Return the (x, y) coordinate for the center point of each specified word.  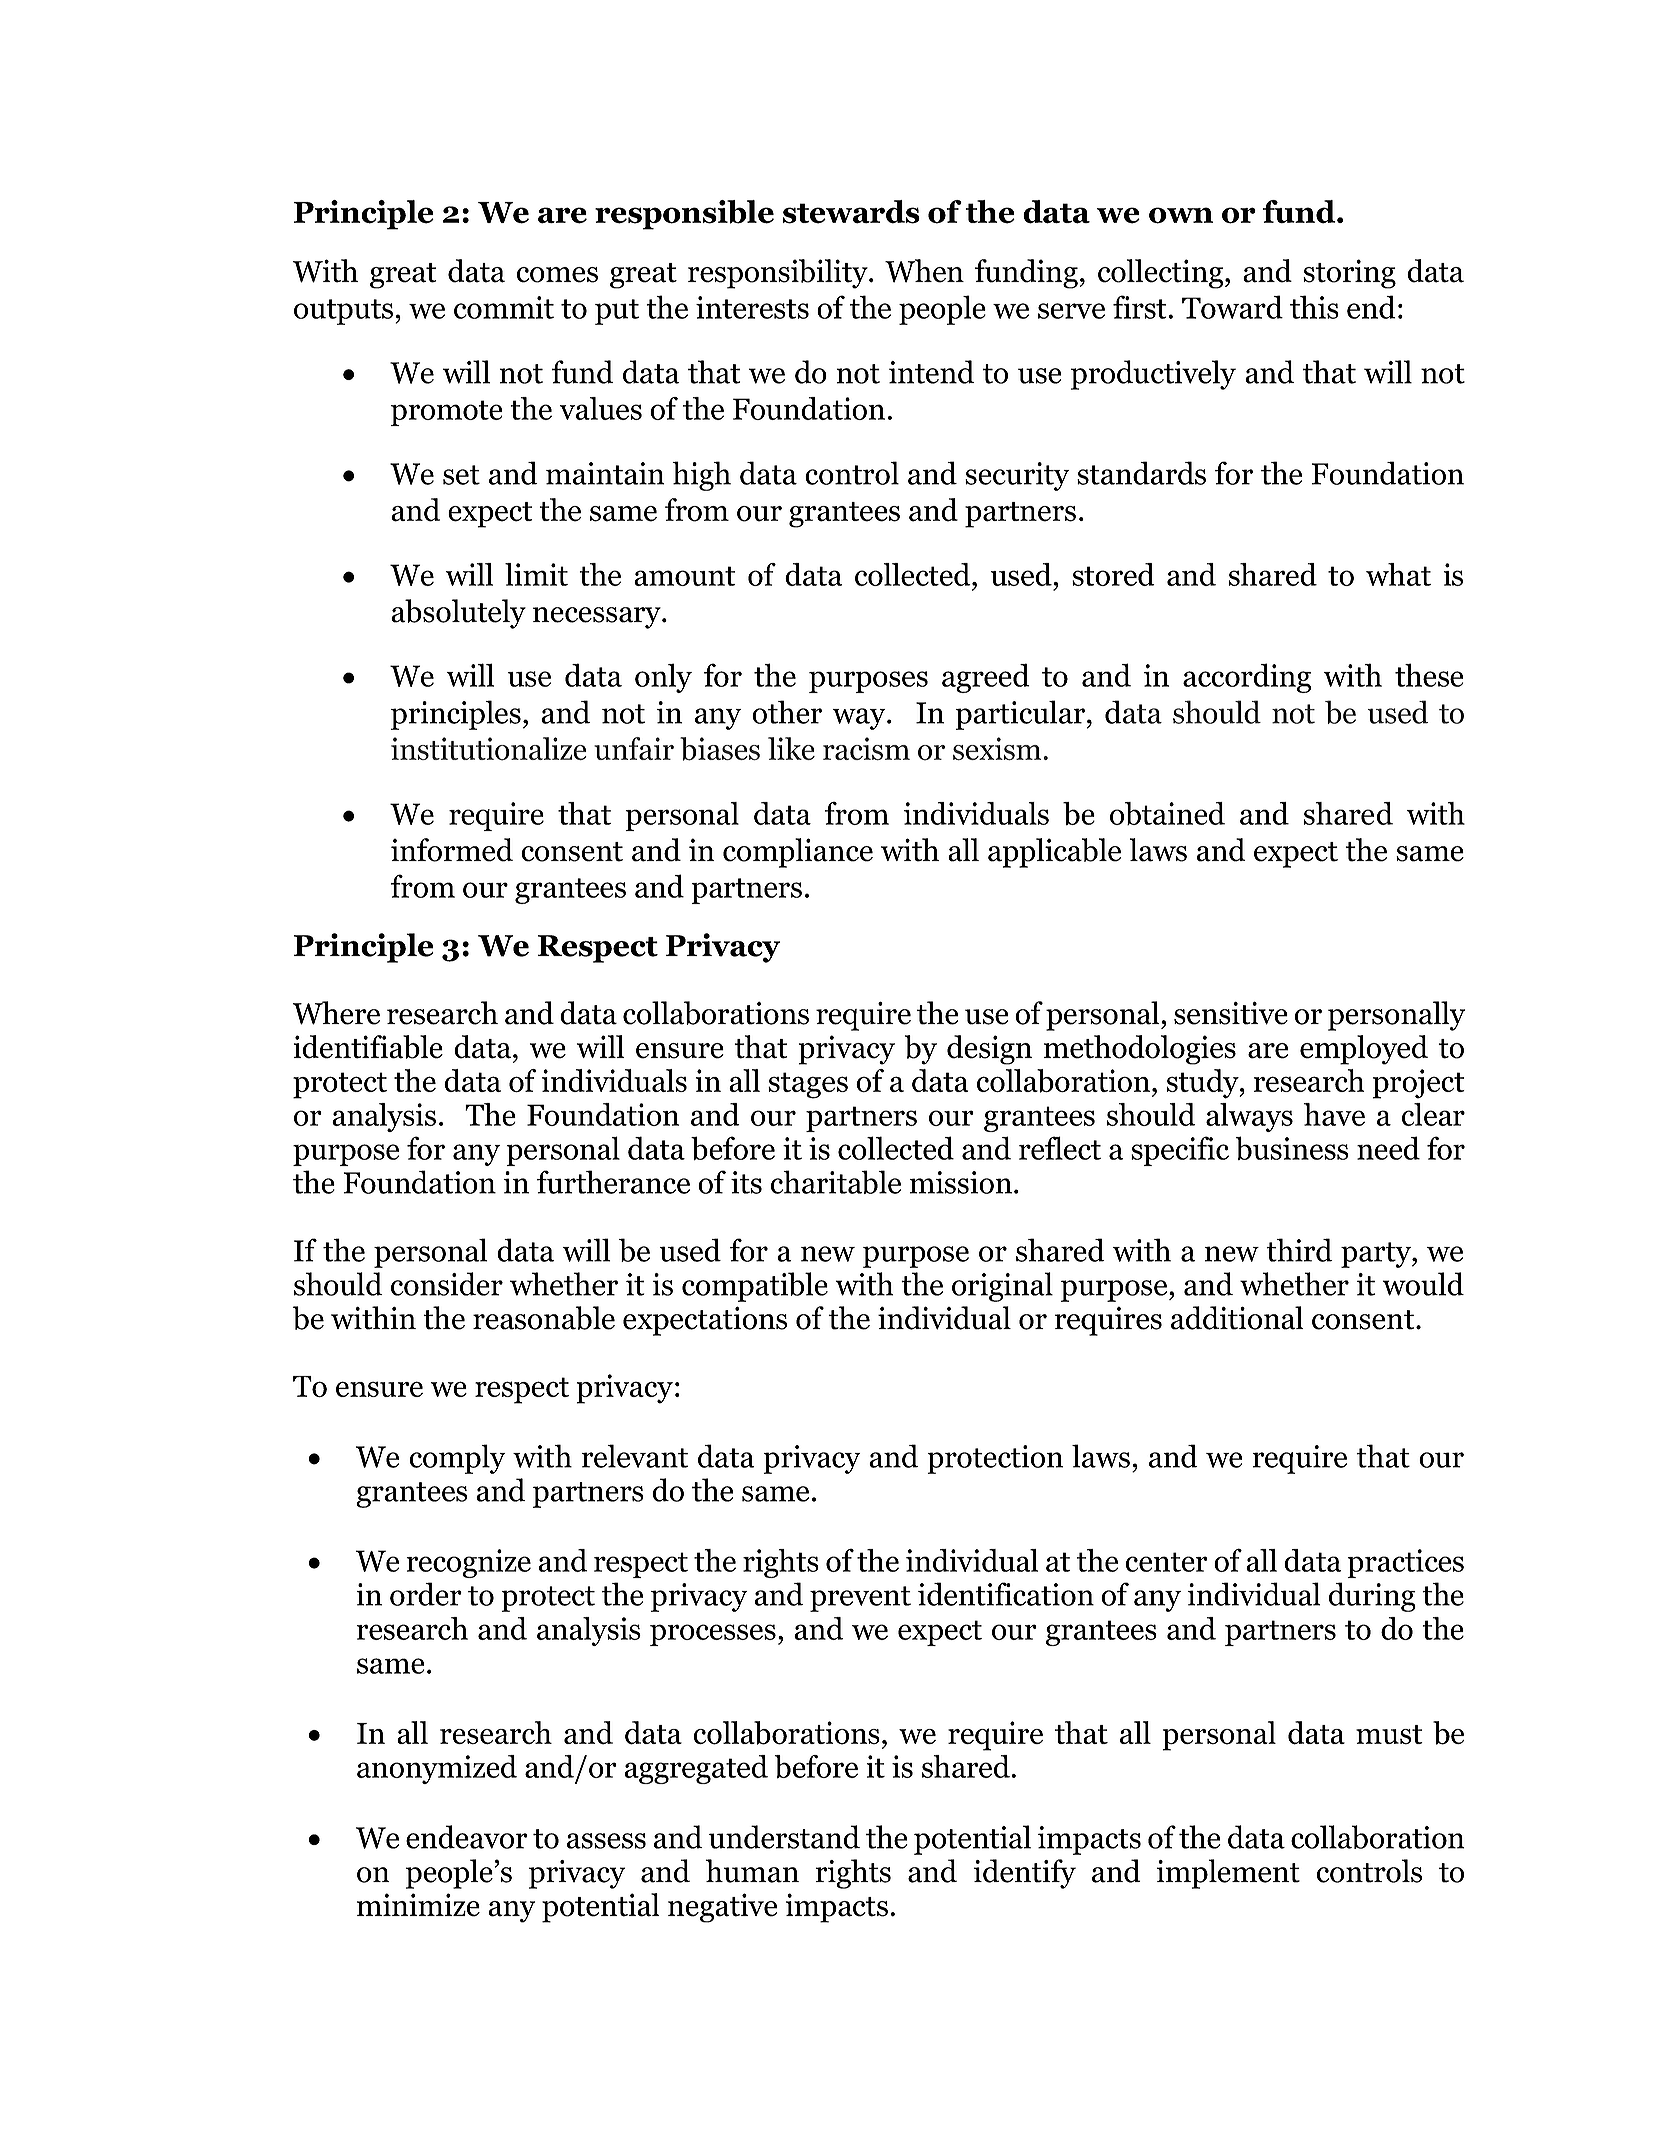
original (1002, 1287)
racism (866, 748)
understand (784, 1837)
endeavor (467, 1837)
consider (447, 1284)
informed (452, 850)
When (924, 271)
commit (504, 307)
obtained (1167, 813)
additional (1237, 1318)
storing (1349, 274)
